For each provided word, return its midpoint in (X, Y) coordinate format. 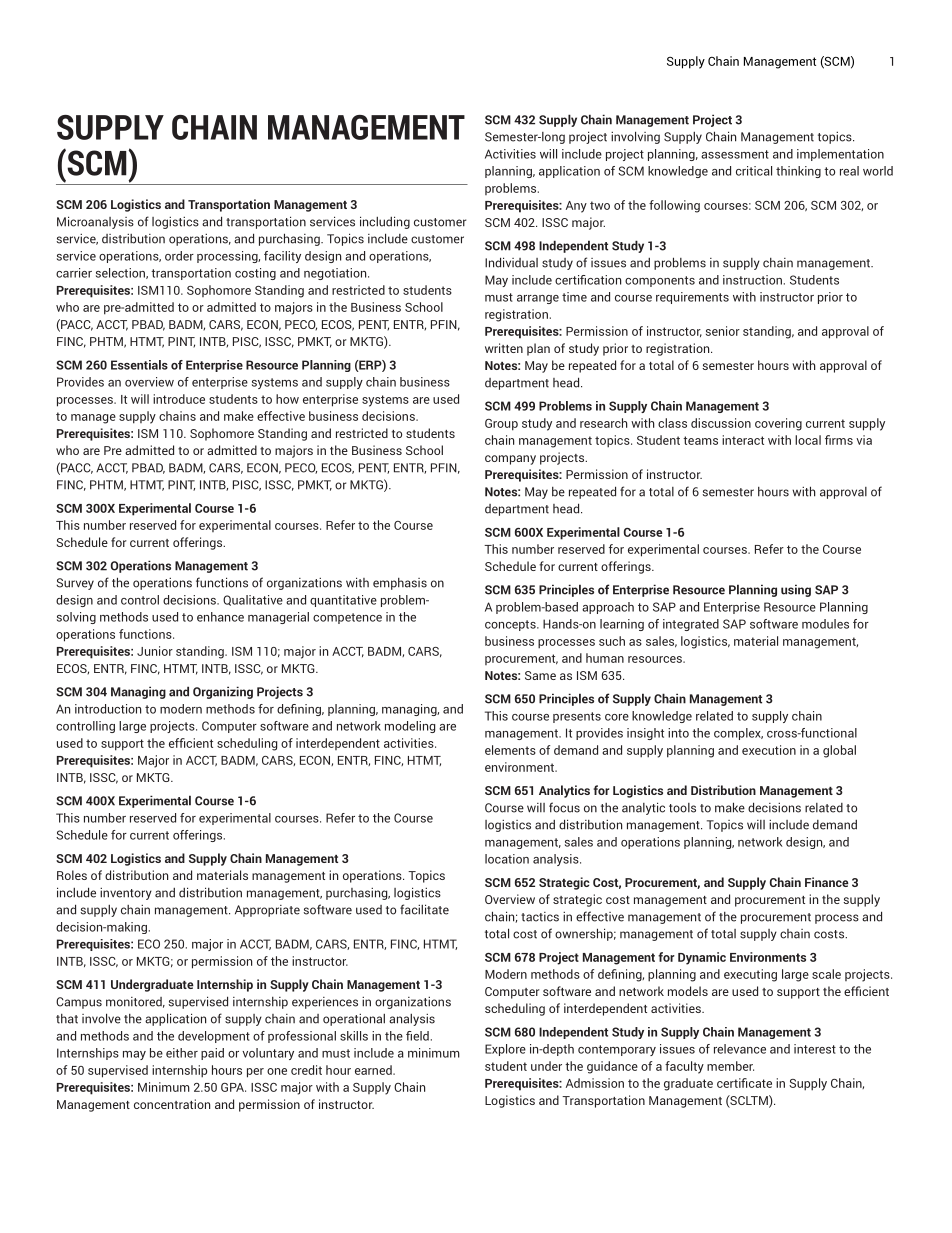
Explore (505, 1050)
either (182, 1053)
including (385, 222)
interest (815, 1049)
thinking (798, 172)
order (179, 256)
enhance (220, 617)
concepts (511, 625)
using (796, 590)
